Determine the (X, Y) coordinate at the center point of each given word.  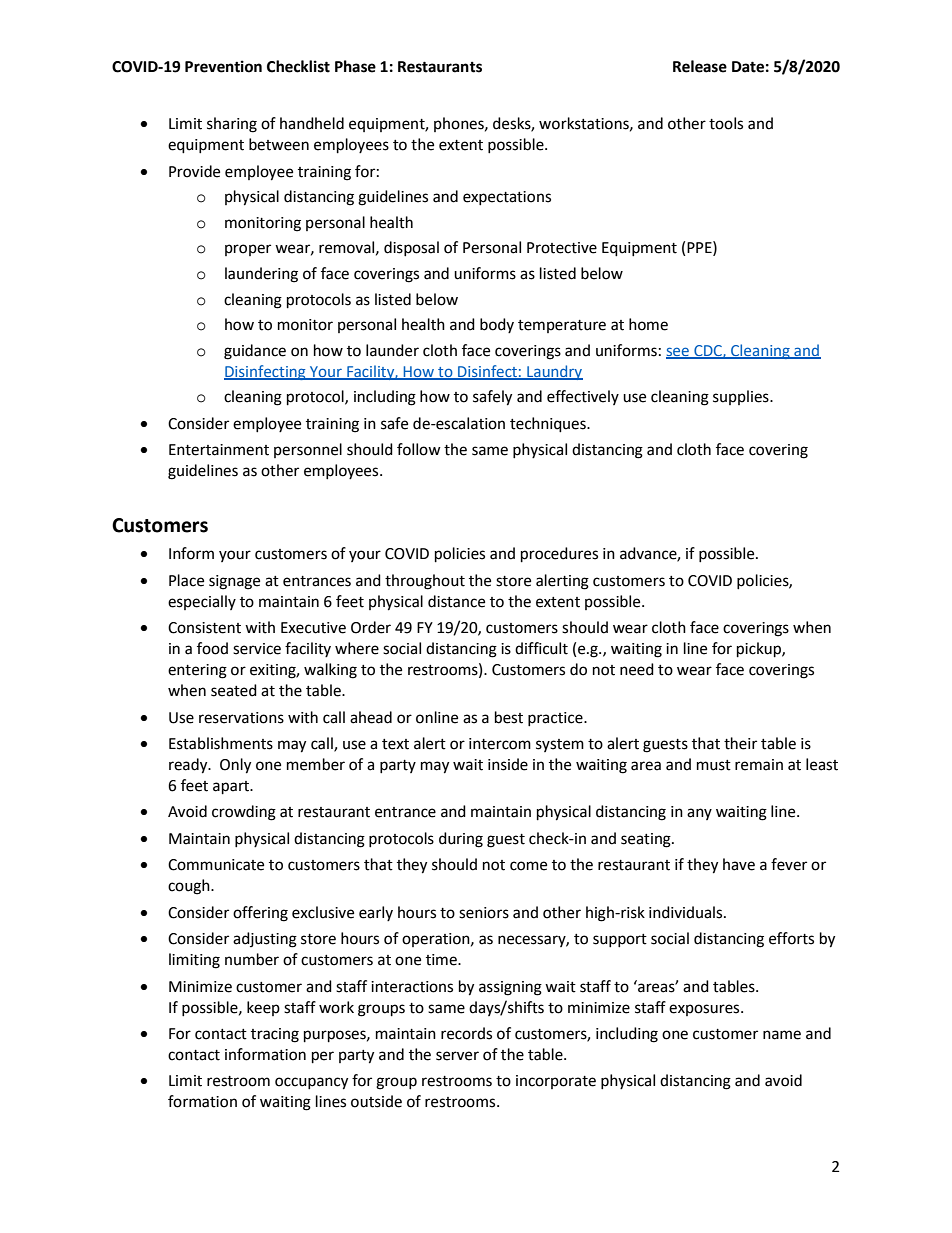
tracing (275, 1035)
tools (726, 123)
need (637, 669)
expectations (507, 198)
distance (456, 601)
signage (234, 582)
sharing (232, 125)
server (457, 1056)
